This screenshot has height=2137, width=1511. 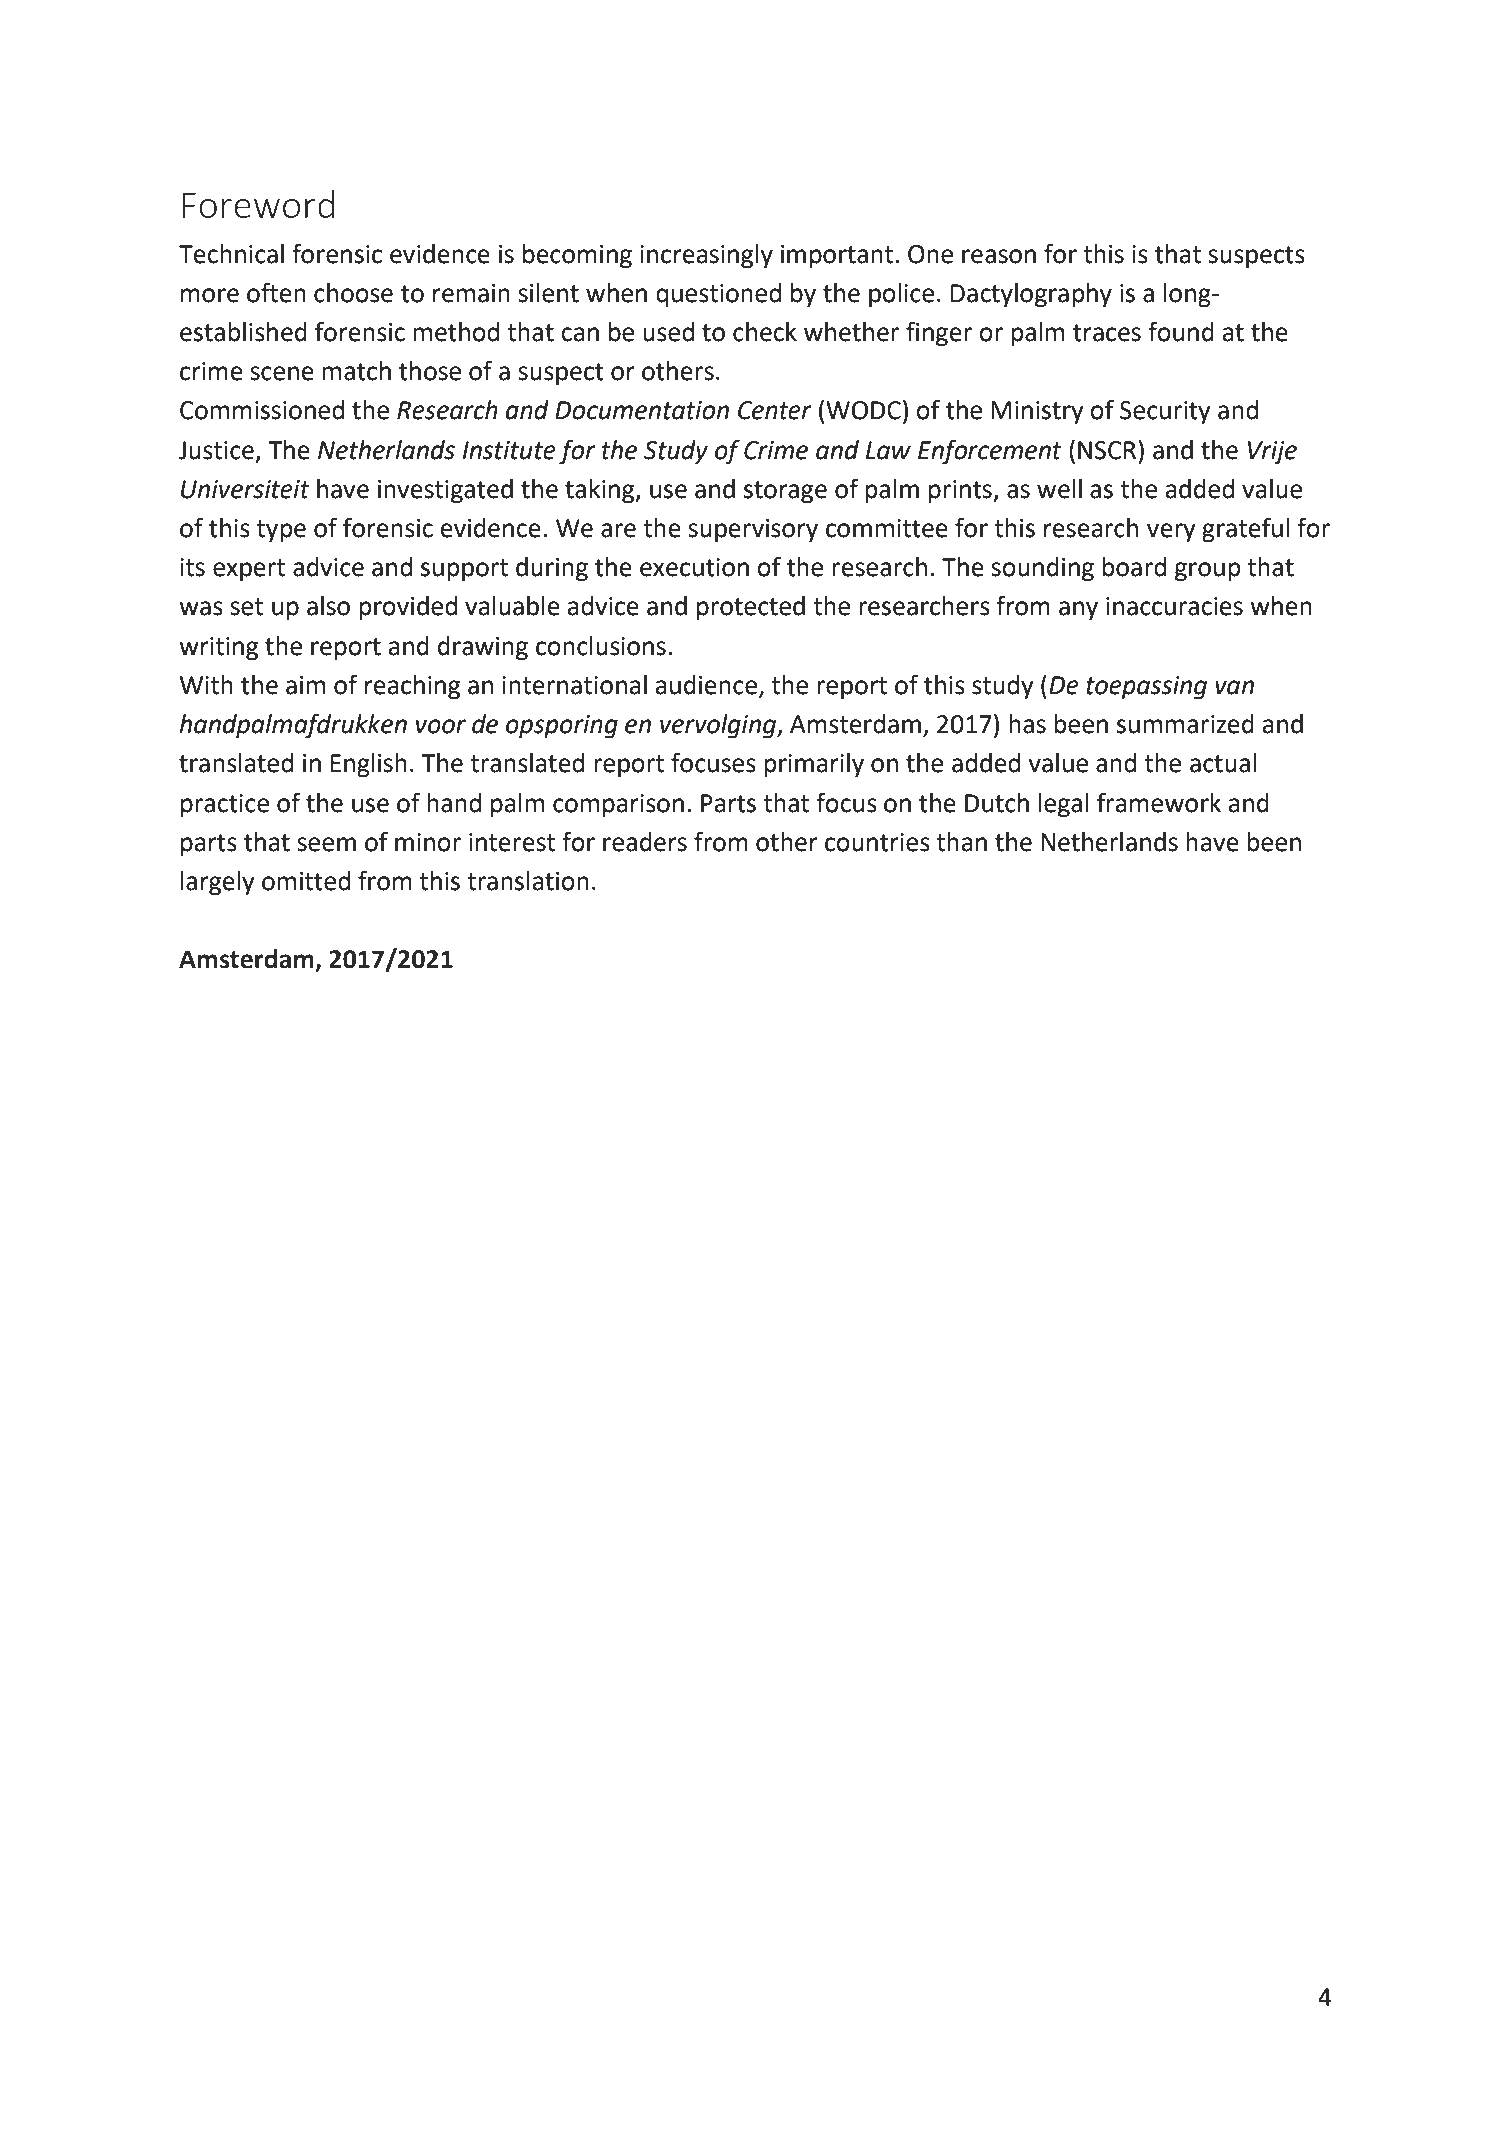 What do you see at coordinates (753, 531) in the screenshot?
I see `supervisory` at bounding box center [753, 531].
